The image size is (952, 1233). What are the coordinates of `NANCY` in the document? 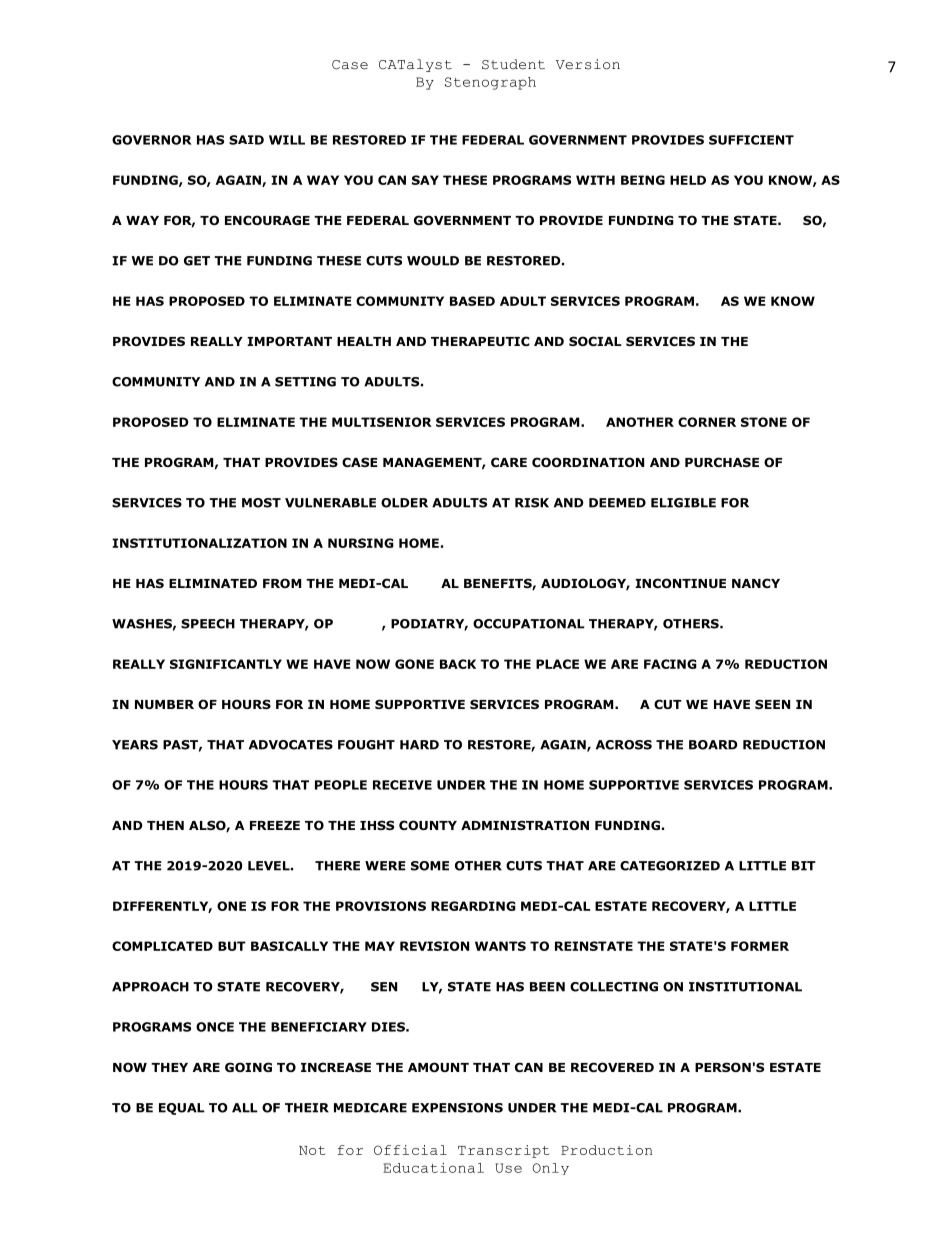 It's located at (756, 583).
